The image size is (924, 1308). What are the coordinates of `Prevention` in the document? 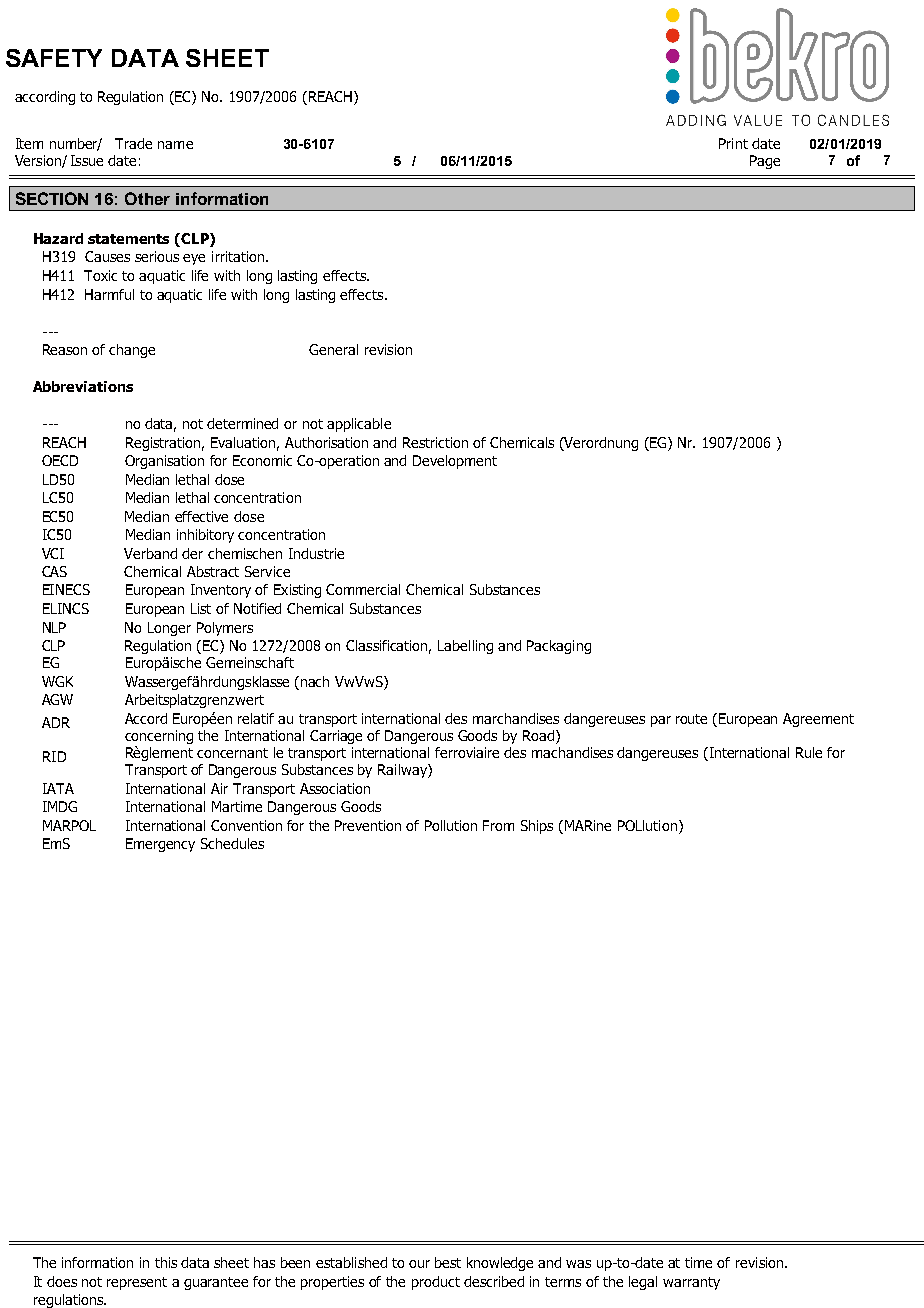 It's located at (368, 825).
